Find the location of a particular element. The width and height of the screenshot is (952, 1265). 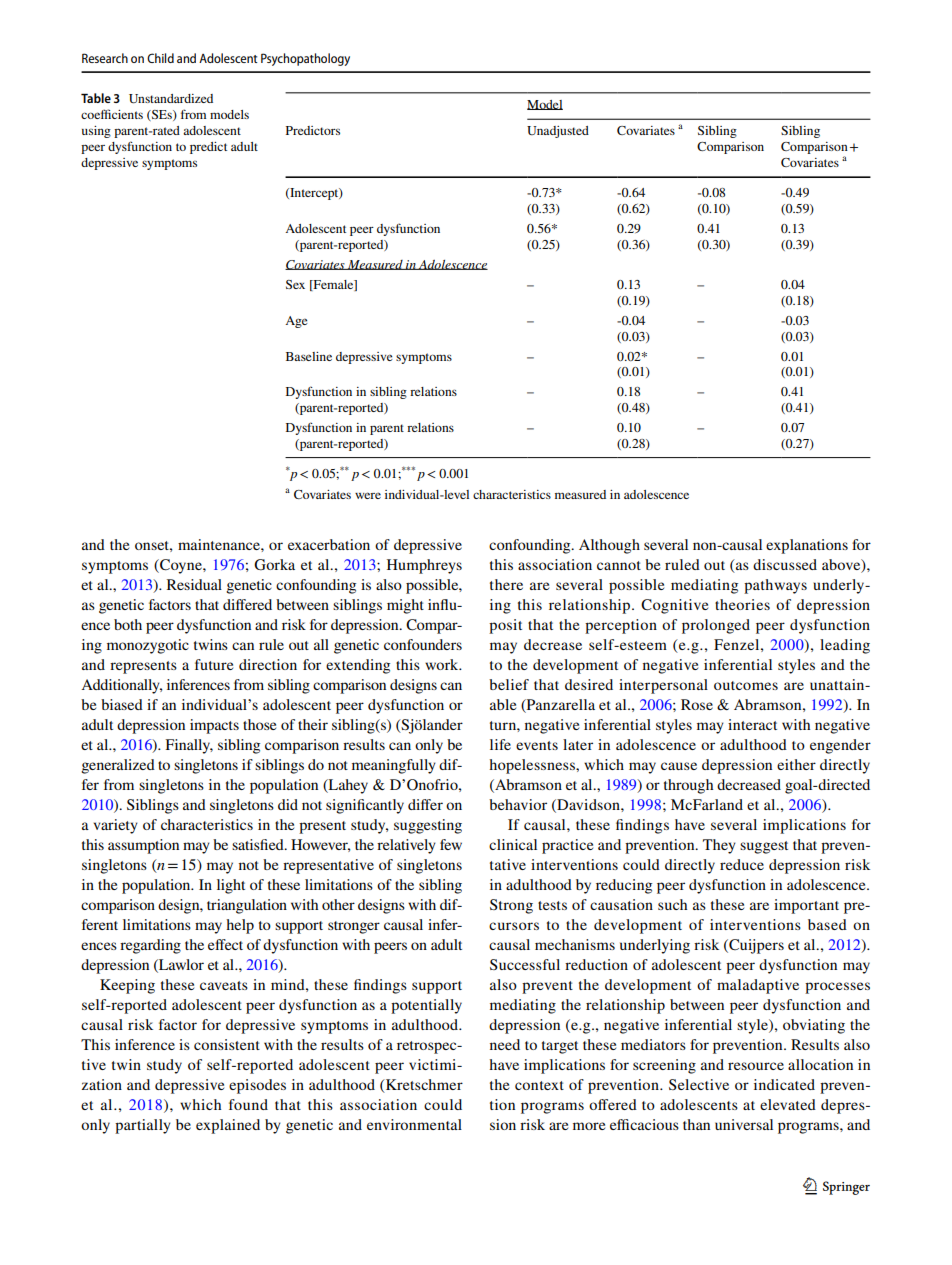

there is located at coordinates (506, 584).
